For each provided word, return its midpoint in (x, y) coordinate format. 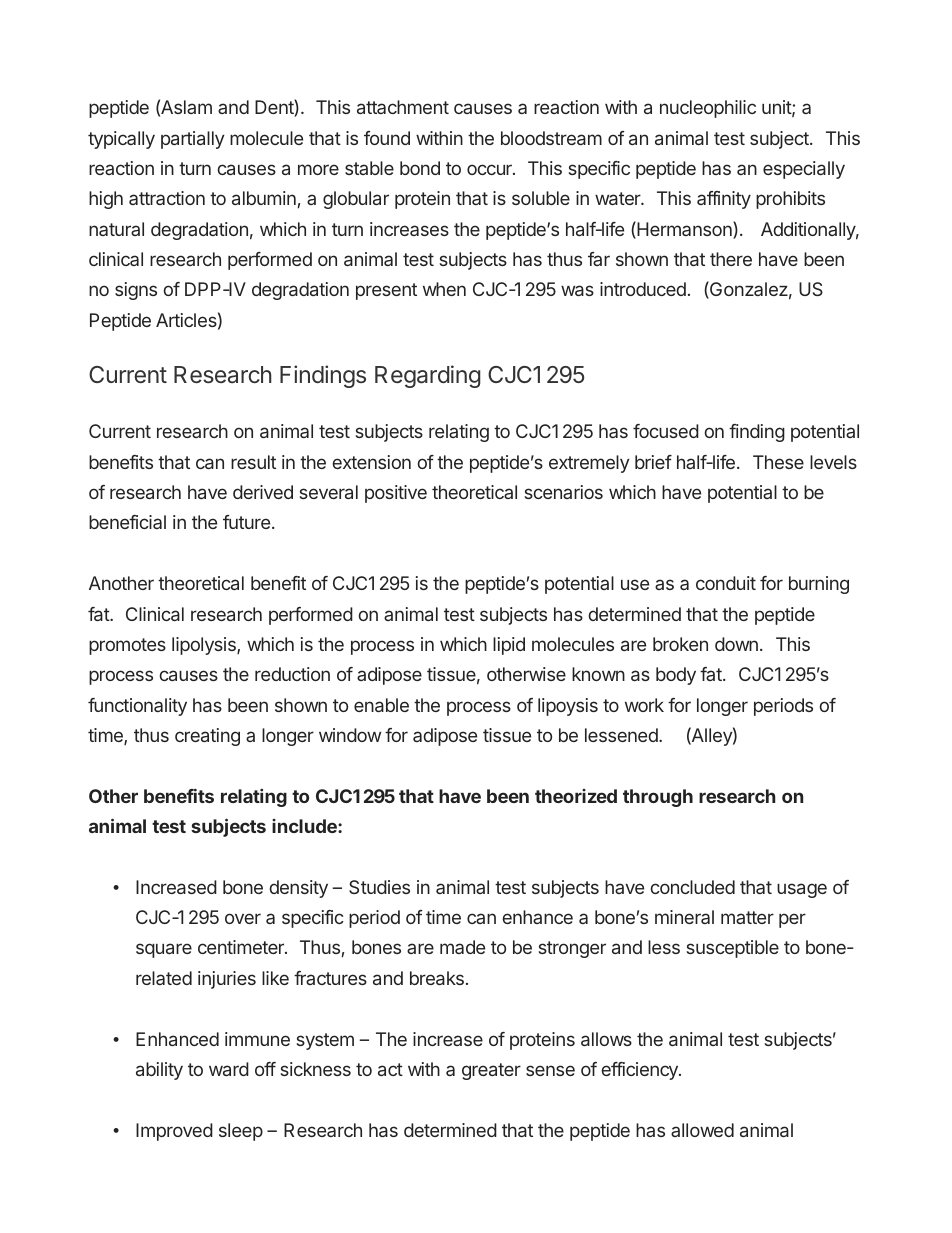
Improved (174, 1132)
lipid (509, 646)
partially (193, 140)
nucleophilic (708, 109)
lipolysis (205, 646)
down (736, 644)
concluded (692, 887)
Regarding (428, 376)
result (253, 462)
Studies (379, 887)
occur (490, 169)
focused (666, 431)
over (243, 918)
